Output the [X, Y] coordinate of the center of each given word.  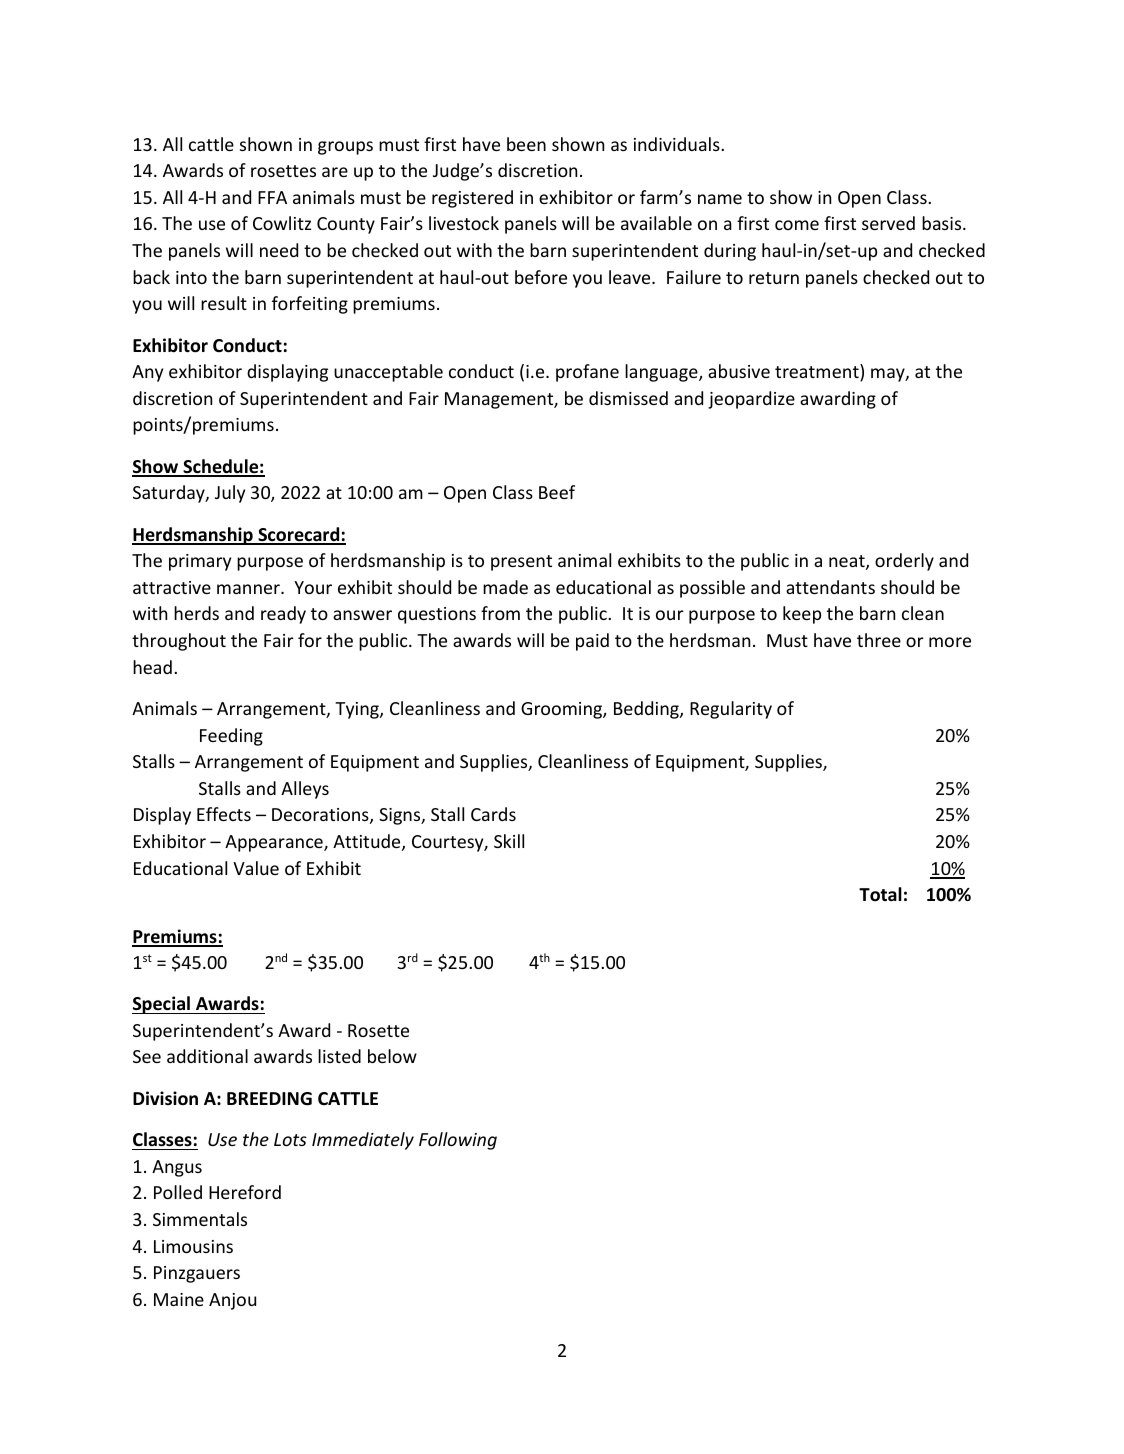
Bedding [647, 710]
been [526, 144]
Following [458, 1141]
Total [880, 894]
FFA [272, 197]
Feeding [231, 737]
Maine [179, 1299]
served [888, 223]
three [879, 640]
